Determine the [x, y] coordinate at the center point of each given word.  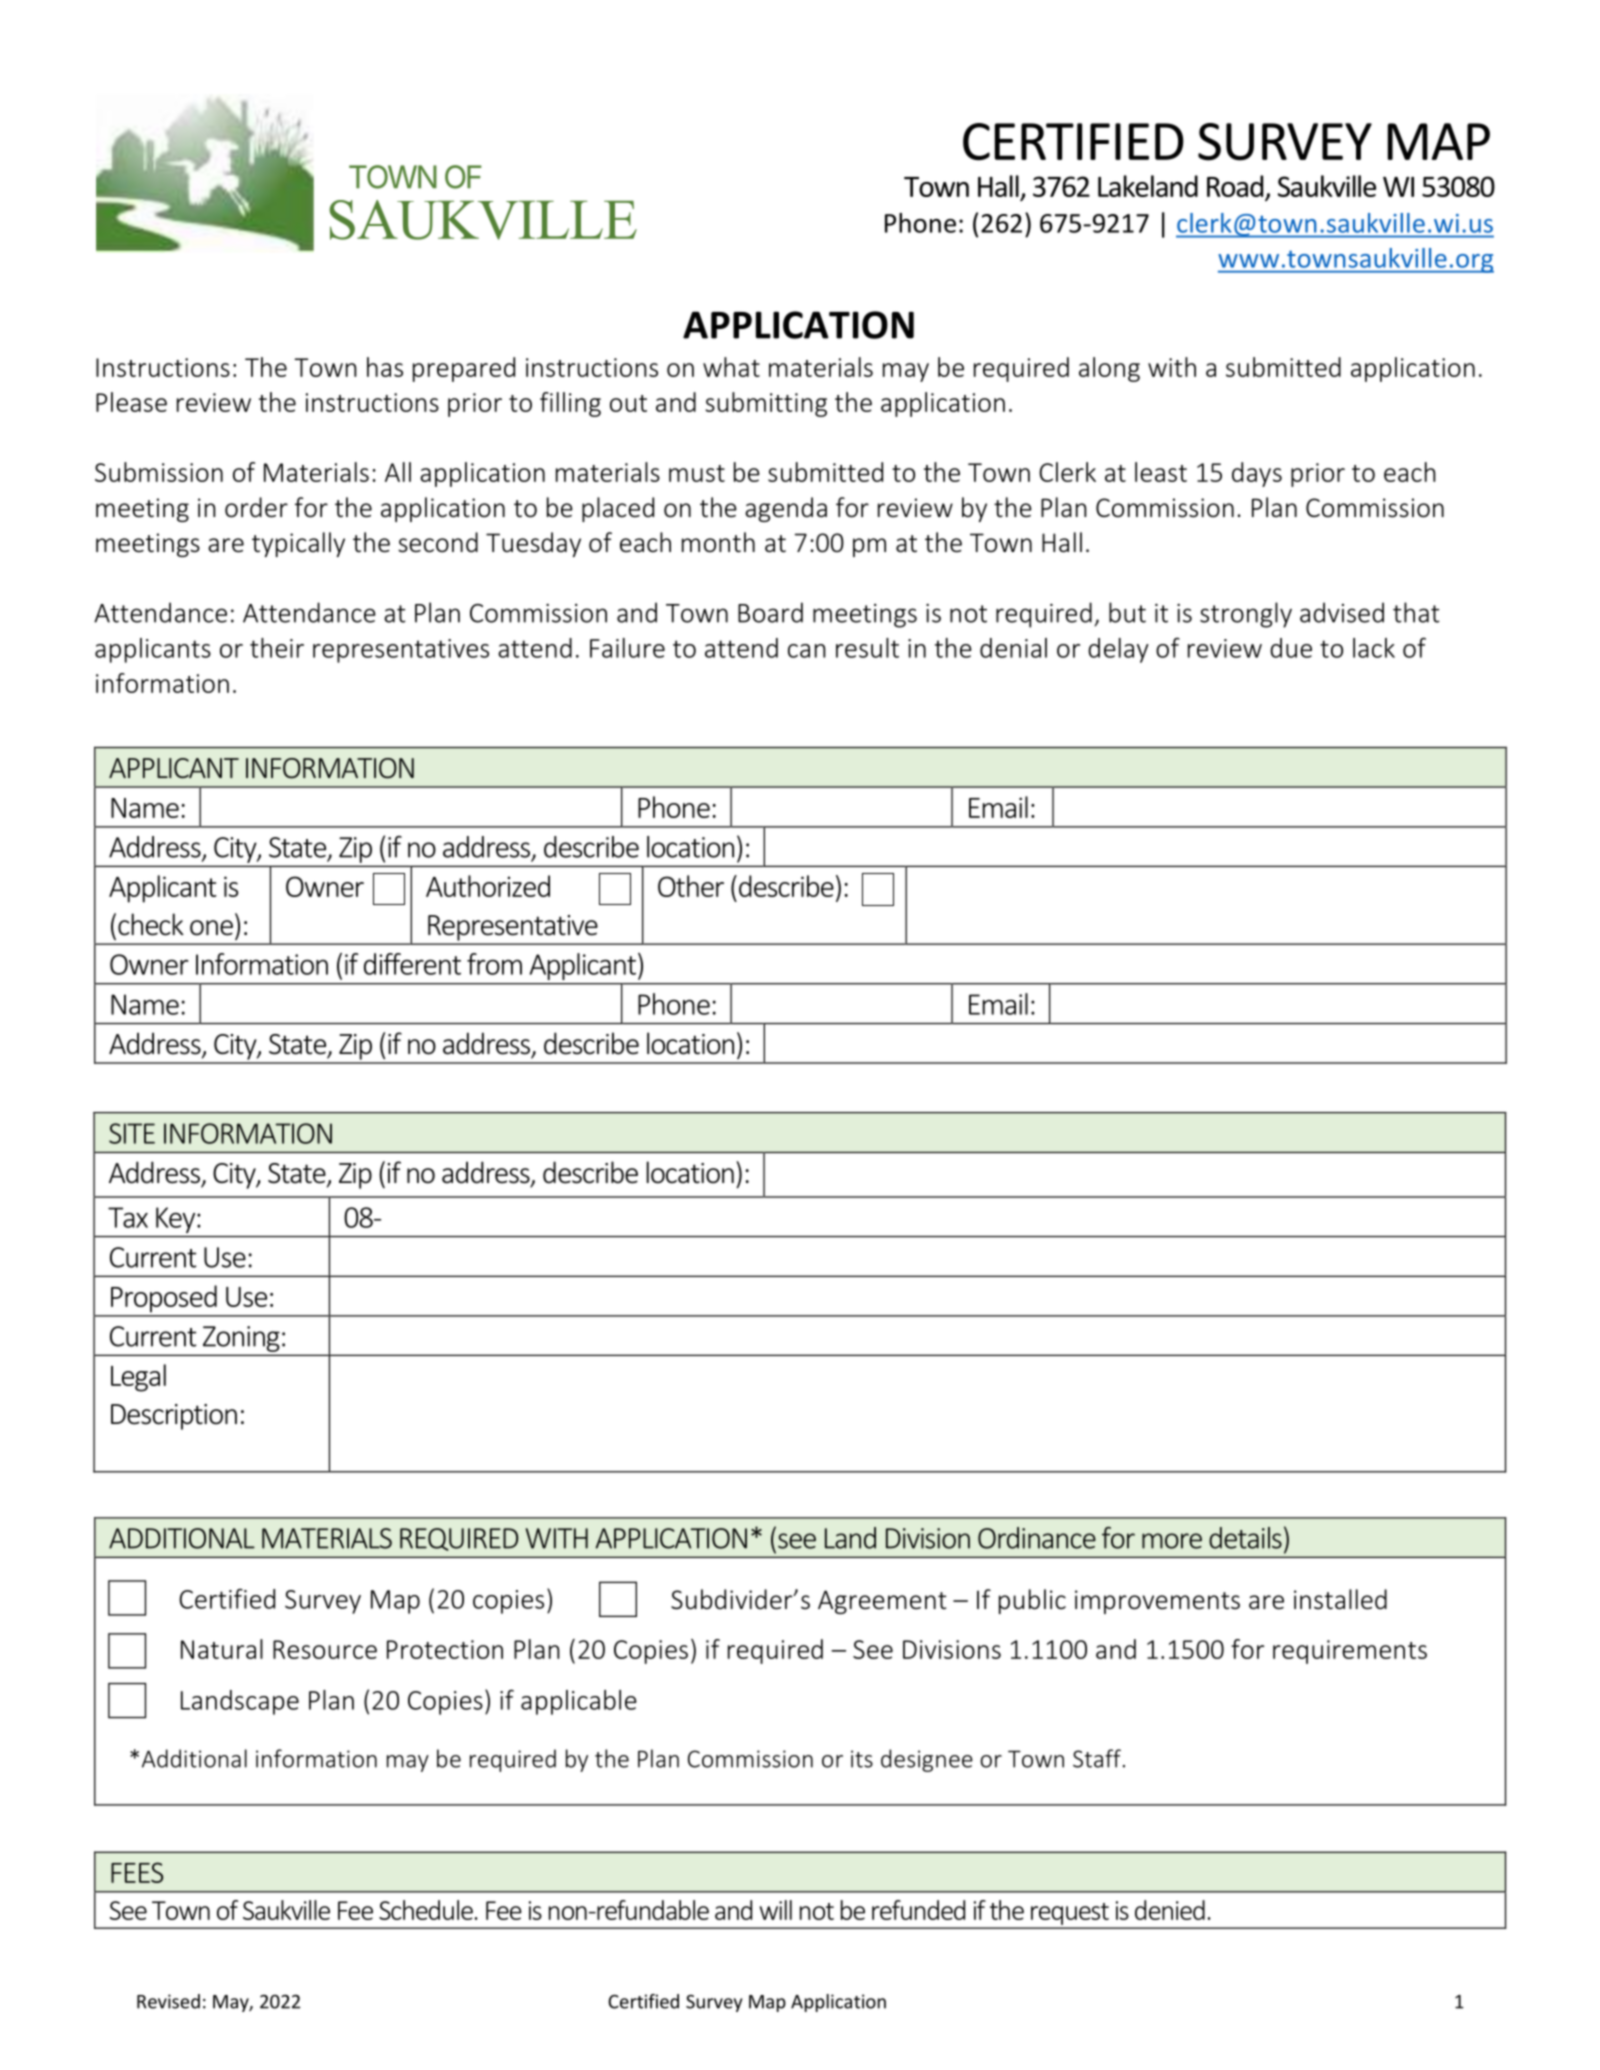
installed [1340, 1599]
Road [1235, 186]
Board [770, 612]
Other [691, 886]
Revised [168, 2001]
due [1291, 648]
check [151, 924]
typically [298, 544]
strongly [1246, 615]
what [731, 367]
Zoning [241, 1339]
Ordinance [1037, 1538]
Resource [325, 1649]
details [1245, 1538]
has [385, 367]
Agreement [882, 1602]
